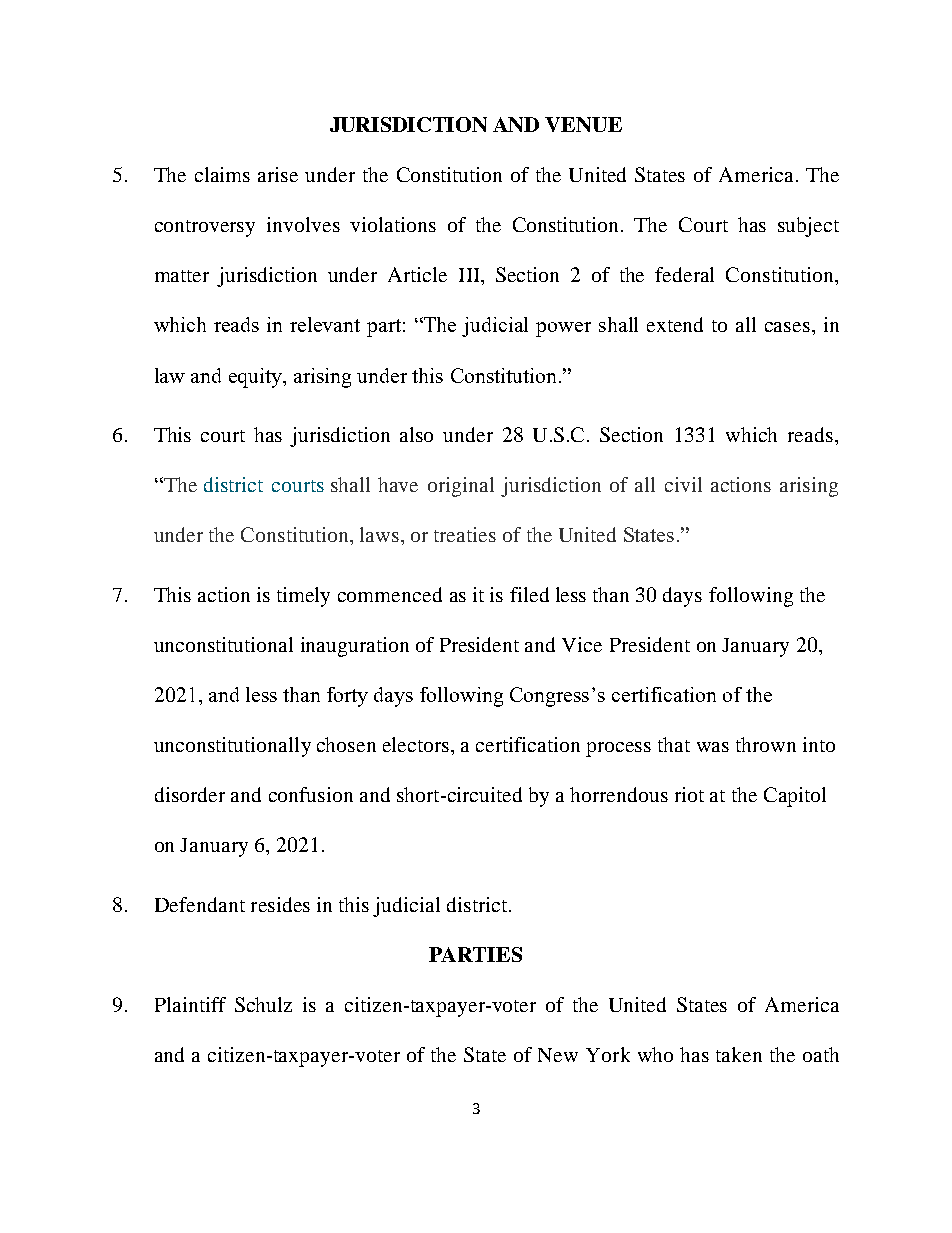 The height and width of the document is (1233, 952). What do you see at coordinates (278, 174) in the document?
I see `arise` at bounding box center [278, 174].
